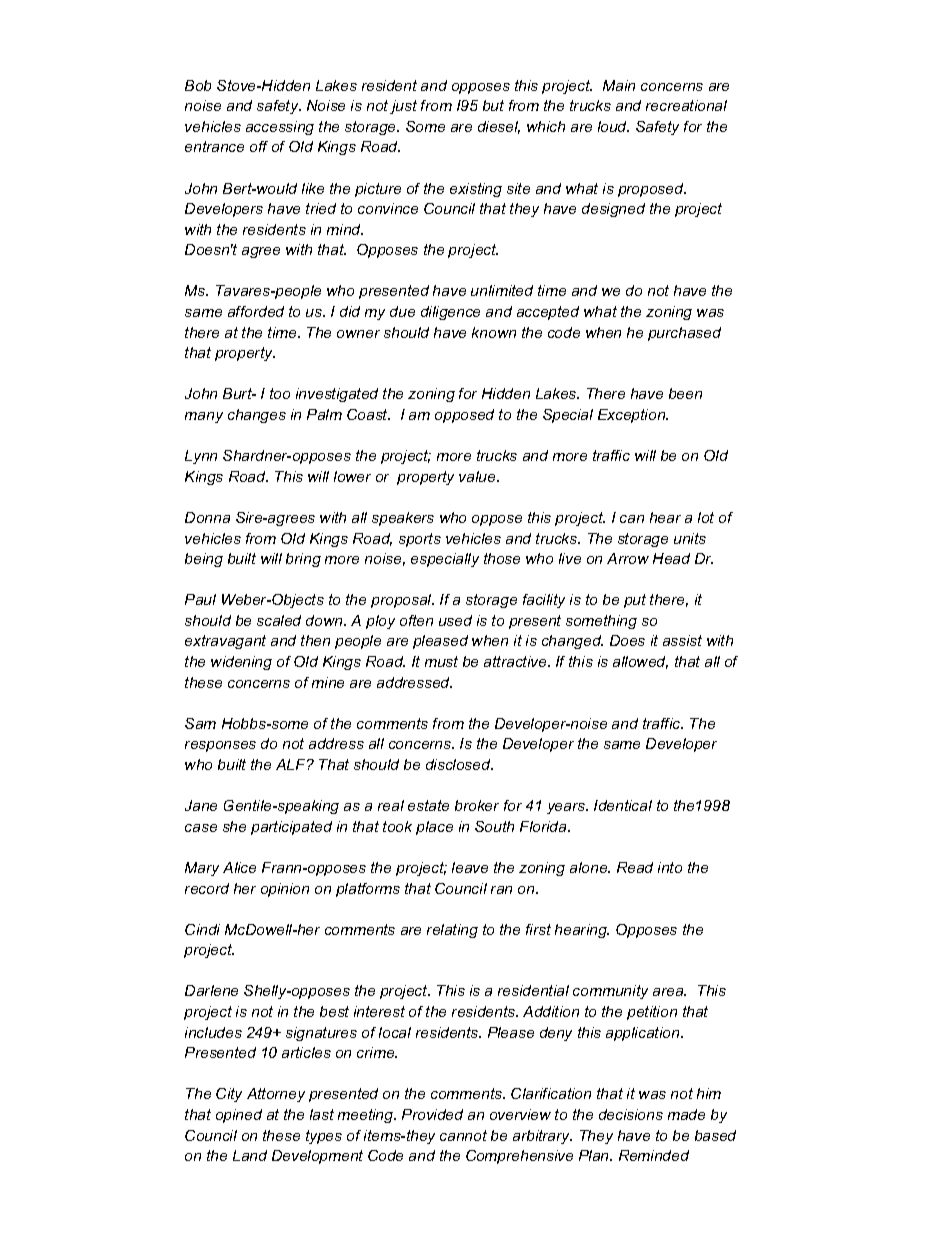 This screenshot has height=1233, width=952. I want to click on but, so click(493, 105).
